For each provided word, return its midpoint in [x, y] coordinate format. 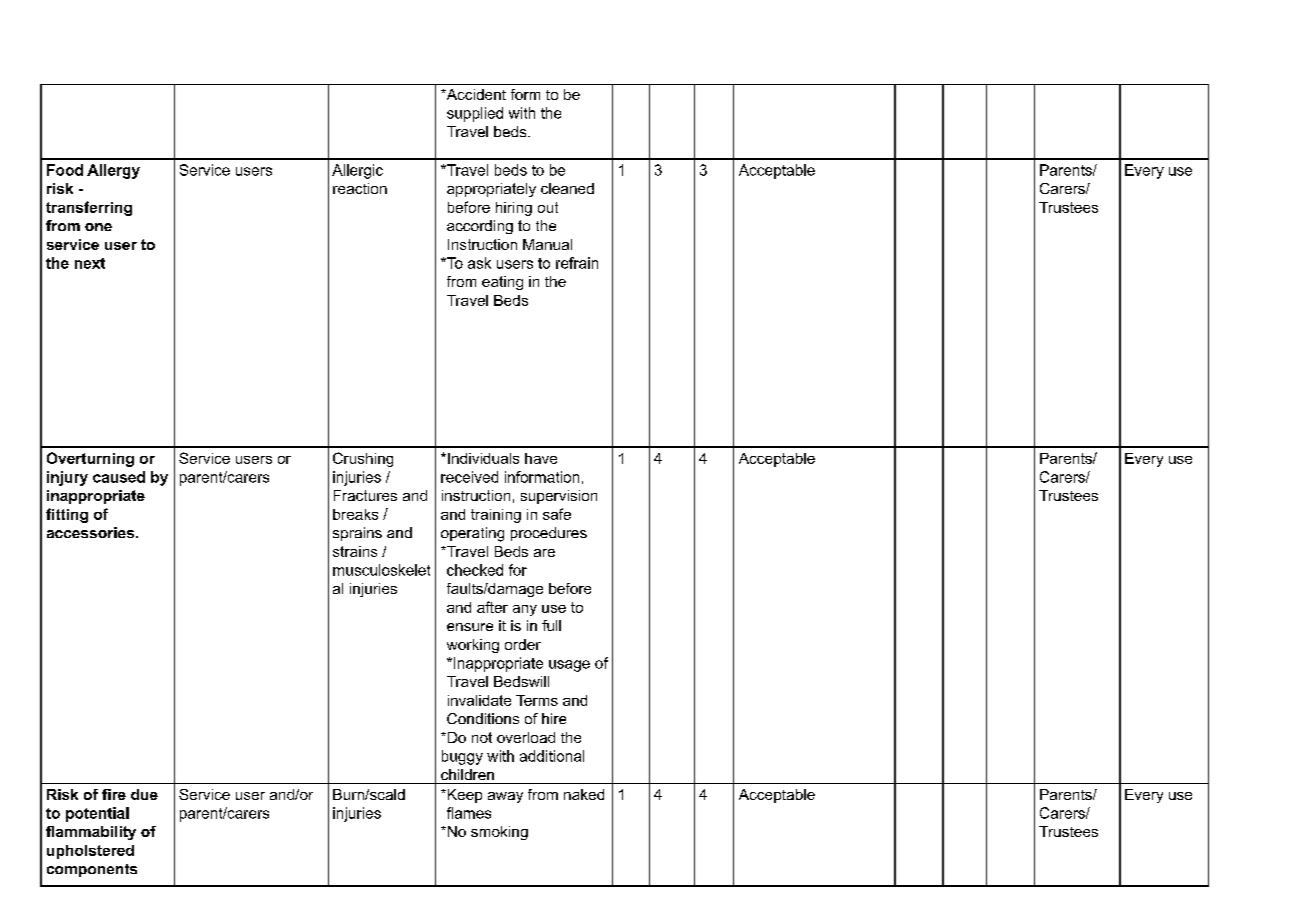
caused [119, 477]
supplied [475, 114]
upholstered [90, 852]
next [90, 263]
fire [114, 794]
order [523, 644]
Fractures [365, 495]
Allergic [357, 171]
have [541, 458]
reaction [360, 188]
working [473, 646]
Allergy [113, 171]
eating [502, 283]
